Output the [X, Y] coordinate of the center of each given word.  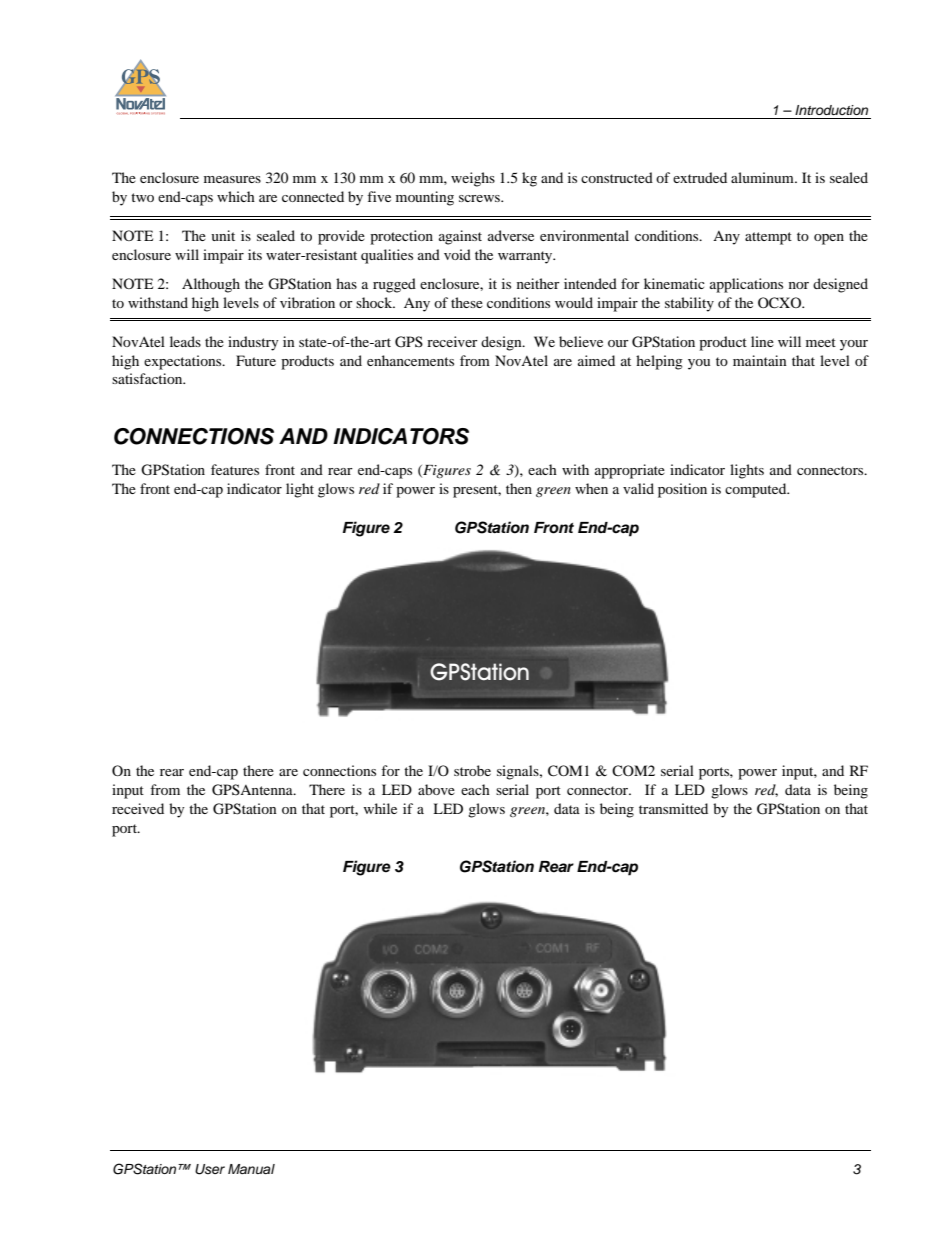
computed [757, 490]
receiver [452, 341]
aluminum [763, 177]
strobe [472, 770]
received [138, 808]
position [682, 490]
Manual [251, 1169]
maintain [760, 360]
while [380, 808]
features [235, 469]
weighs [473, 179]
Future [256, 360]
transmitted [673, 808]
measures [232, 179]
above [436, 789]
